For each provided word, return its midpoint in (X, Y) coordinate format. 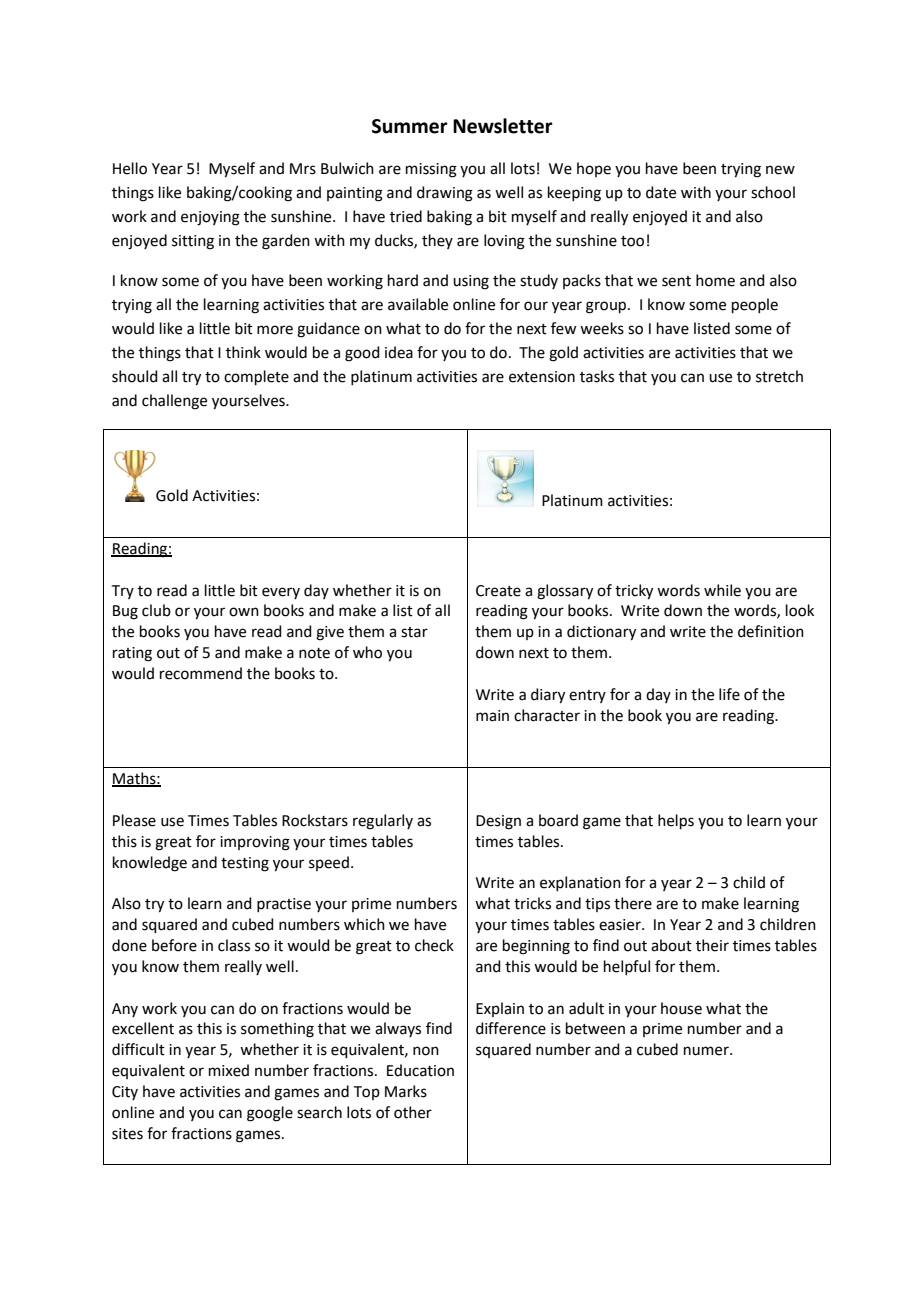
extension (542, 377)
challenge (174, 402)
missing (431, 170)
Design (498, 822)
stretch (779, 376)
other (413, 1112)
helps (676, 821)
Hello (130, 168)
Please (134, 820)
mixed (229, 1070)
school (773, 192)
